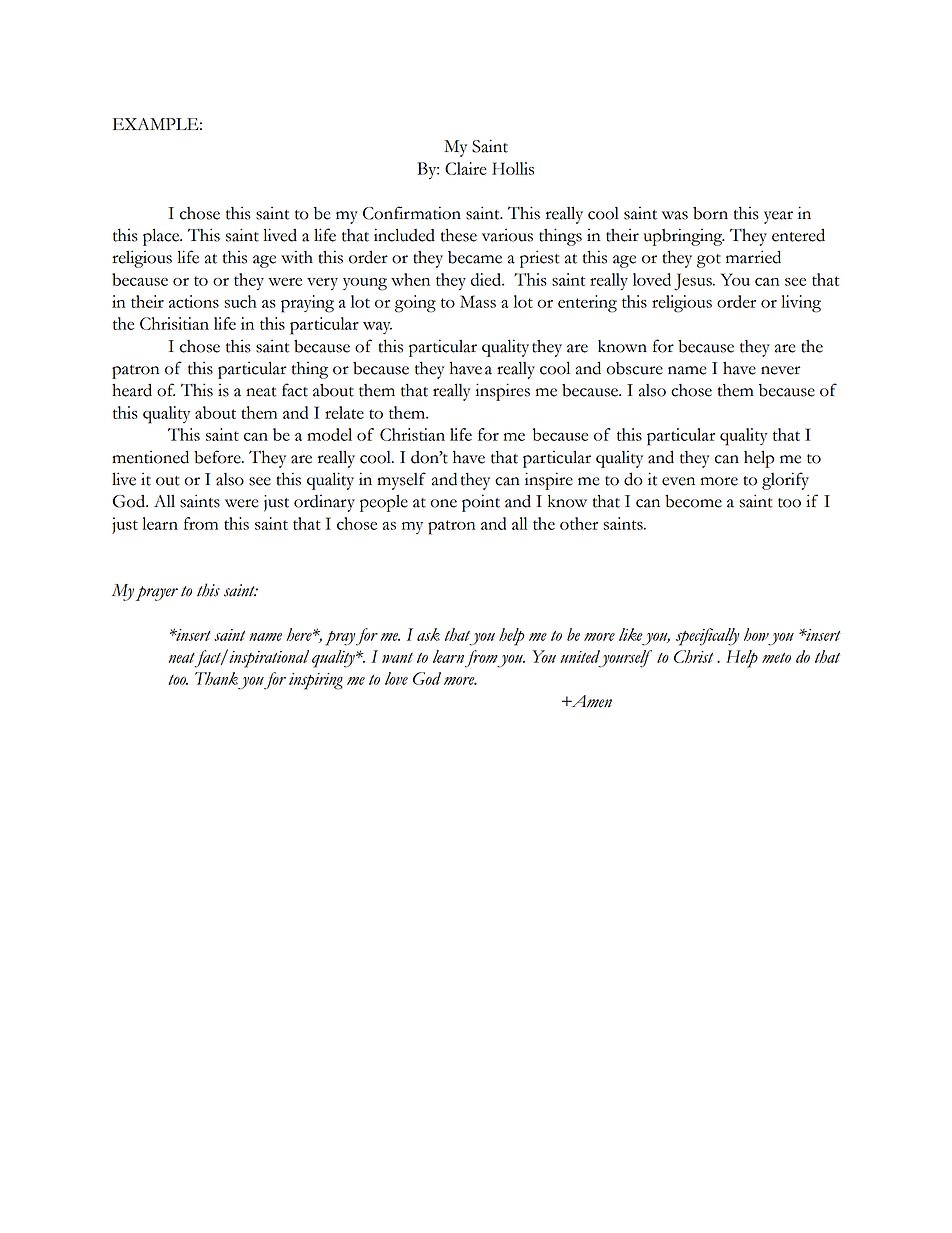  I want to click on point, so click(481, 503).
